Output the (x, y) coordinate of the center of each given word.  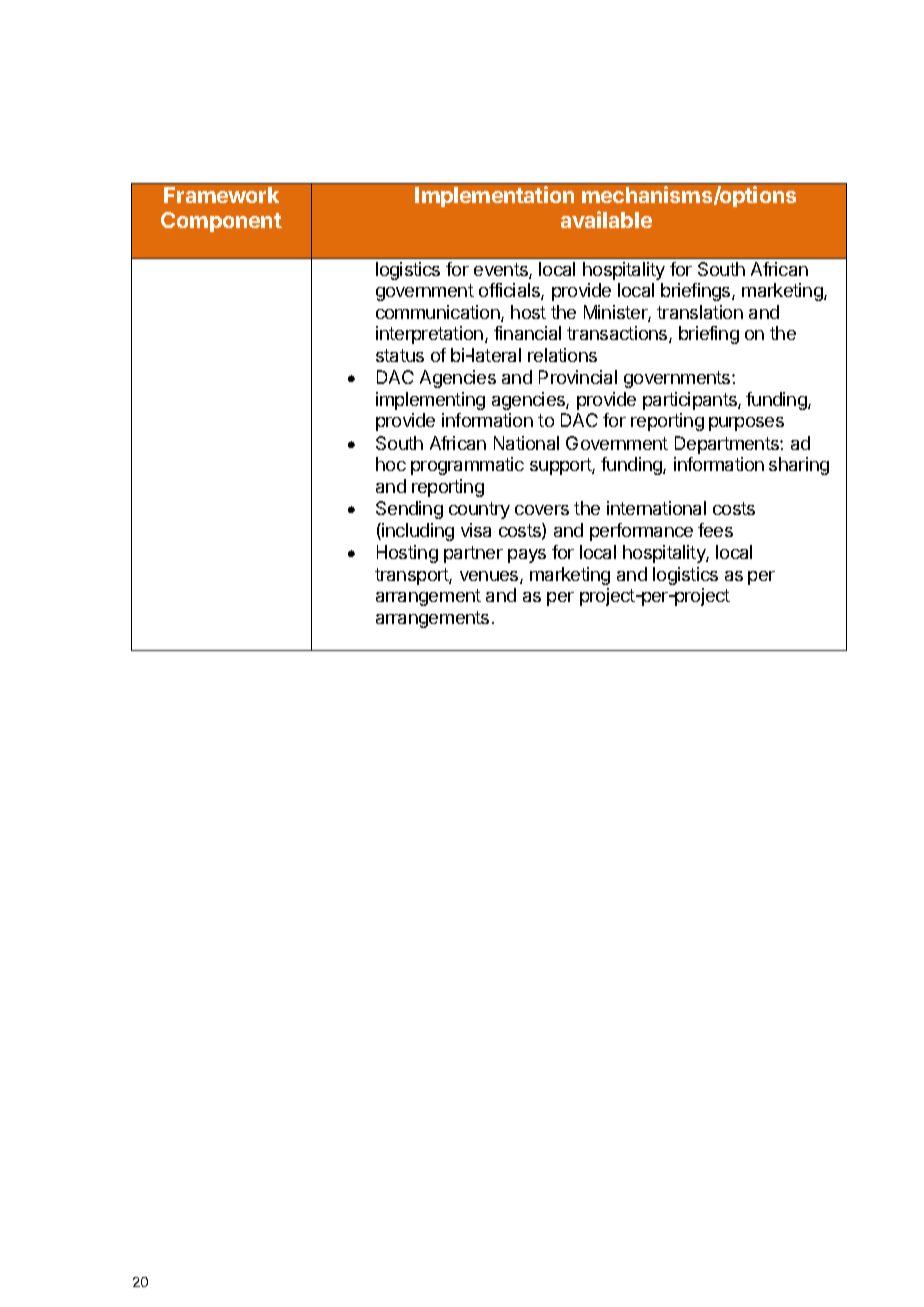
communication (439, 313)
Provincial (578, 377)
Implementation (494, 196)
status (400, 355)
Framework (221, 195)
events (502, 271)
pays (527, 556)
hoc (391, 464)
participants (691, 401)
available (606, 219)
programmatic (467, 466)
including (417, 532)
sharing (799, 466)
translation (700, 312)
